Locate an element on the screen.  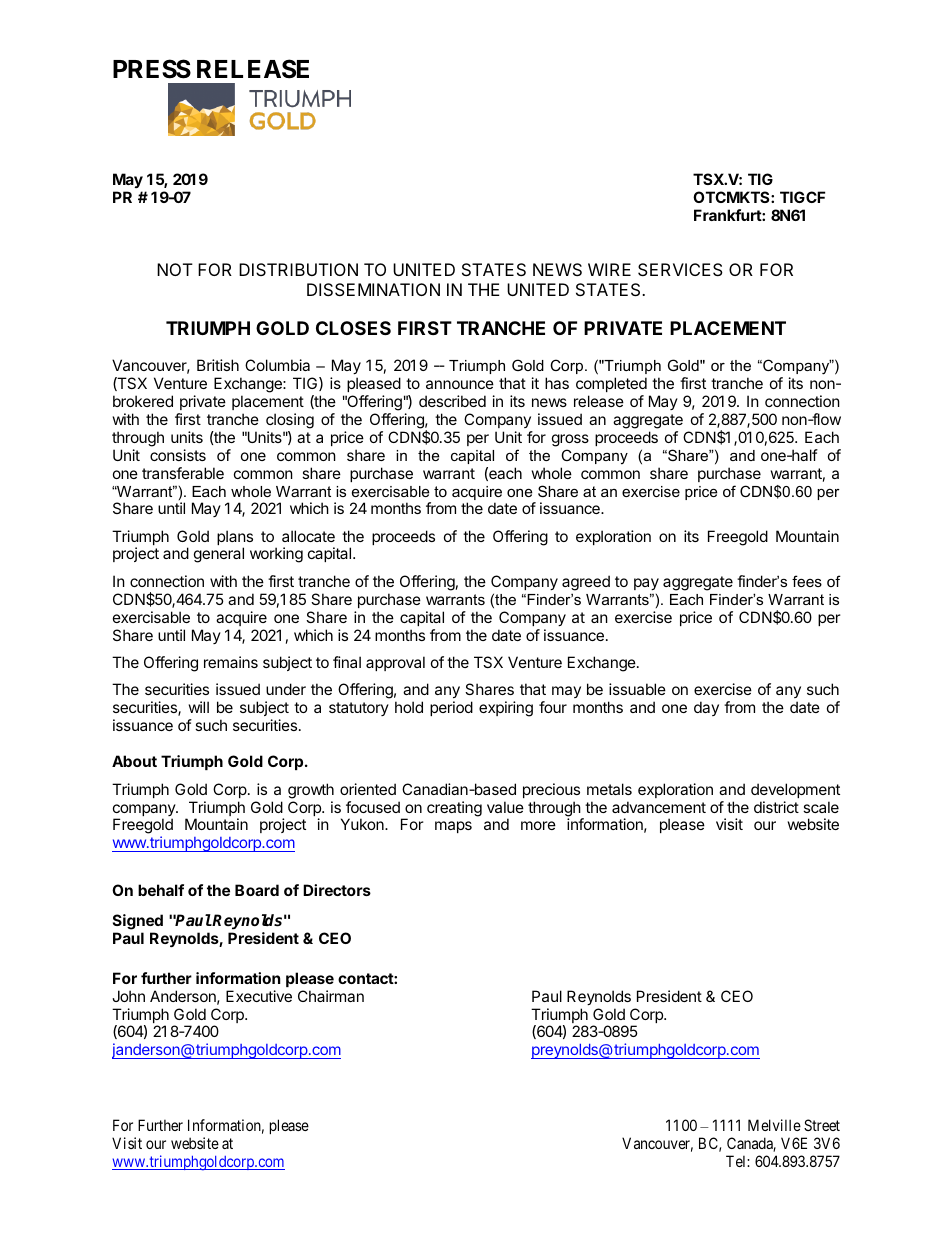
Chairman is located at coordinates (331, 996).
